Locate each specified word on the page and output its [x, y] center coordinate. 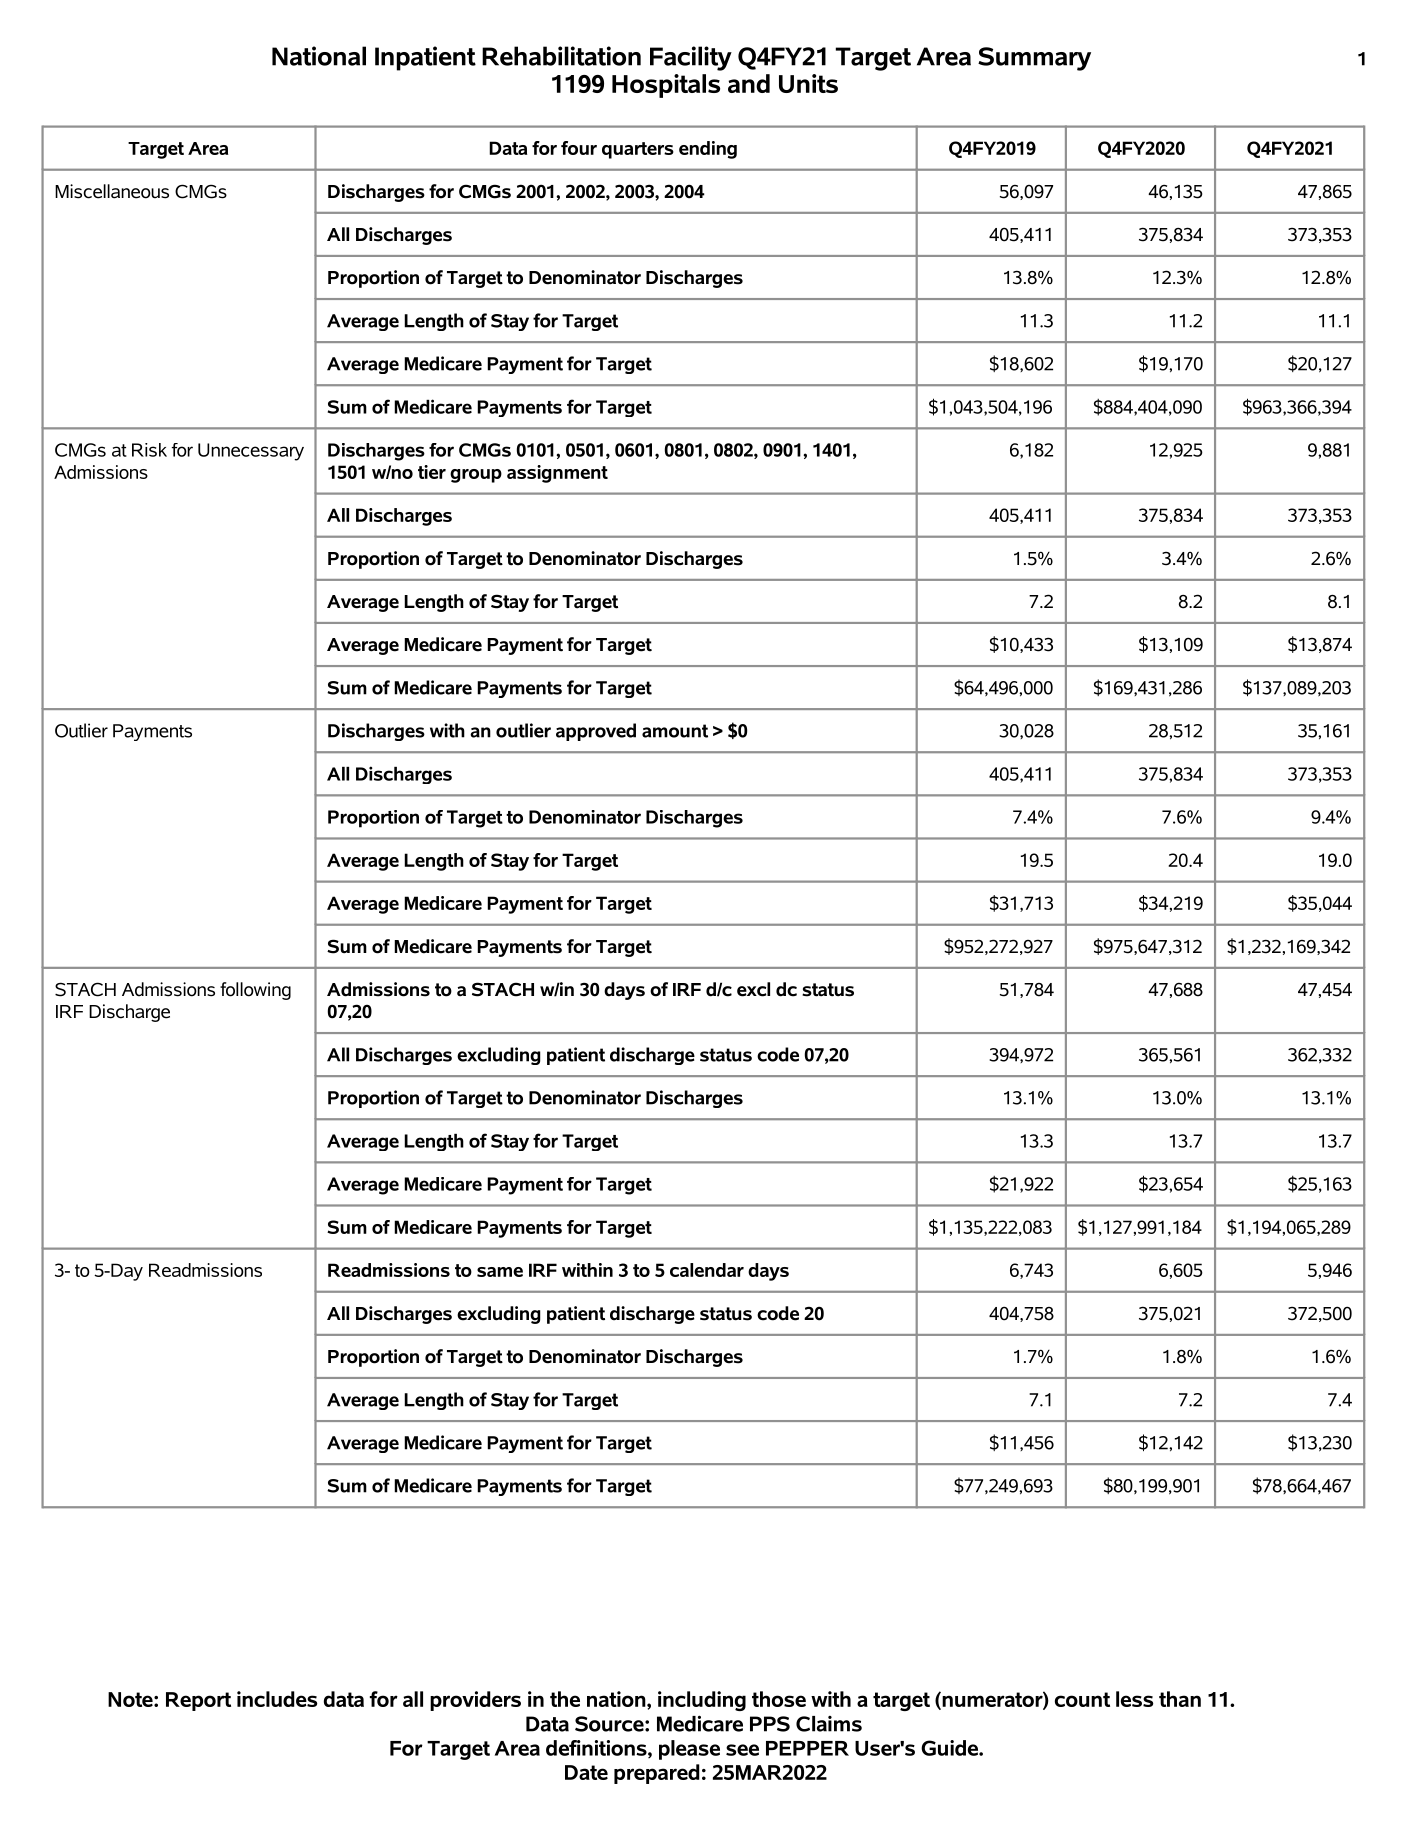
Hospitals [666, 86]
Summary [1034, 59]
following [255, 991]
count [1082, 1699]
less [1134, 1699]
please [689, 1750]
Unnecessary [251, 452]
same [500, 1272]
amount [675, 731]
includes [277, 1699]
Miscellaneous [112, 191]
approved [596, 732]
